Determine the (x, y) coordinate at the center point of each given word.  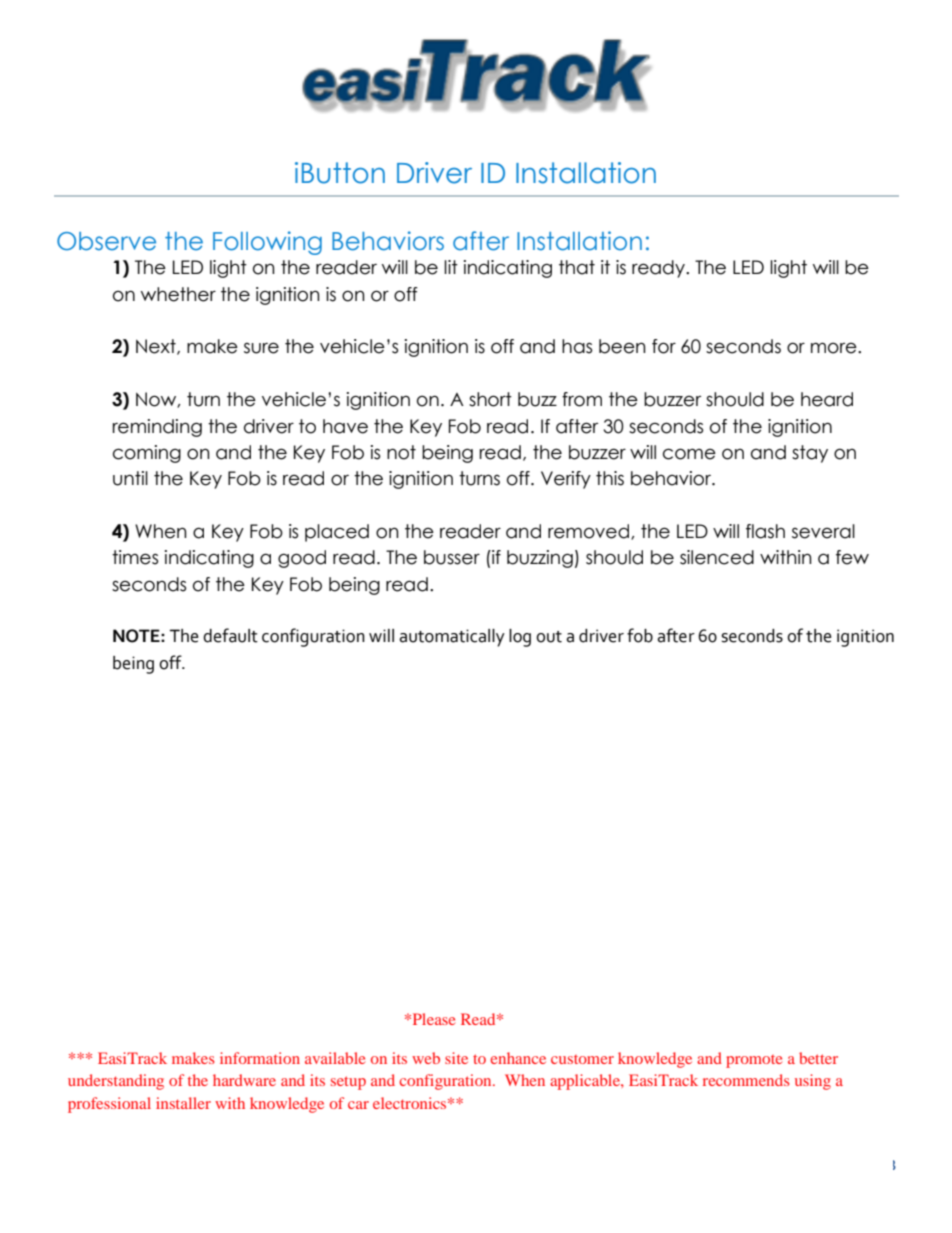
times (135, 557)
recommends (746, 1080)
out (549, 637)
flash (765, 531)
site (456, 1058)
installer (183, 1103)
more (835, 348)
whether (178, 294)
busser (452, 557)
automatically (452, 638)
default (230, 635)
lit (451, 267)
